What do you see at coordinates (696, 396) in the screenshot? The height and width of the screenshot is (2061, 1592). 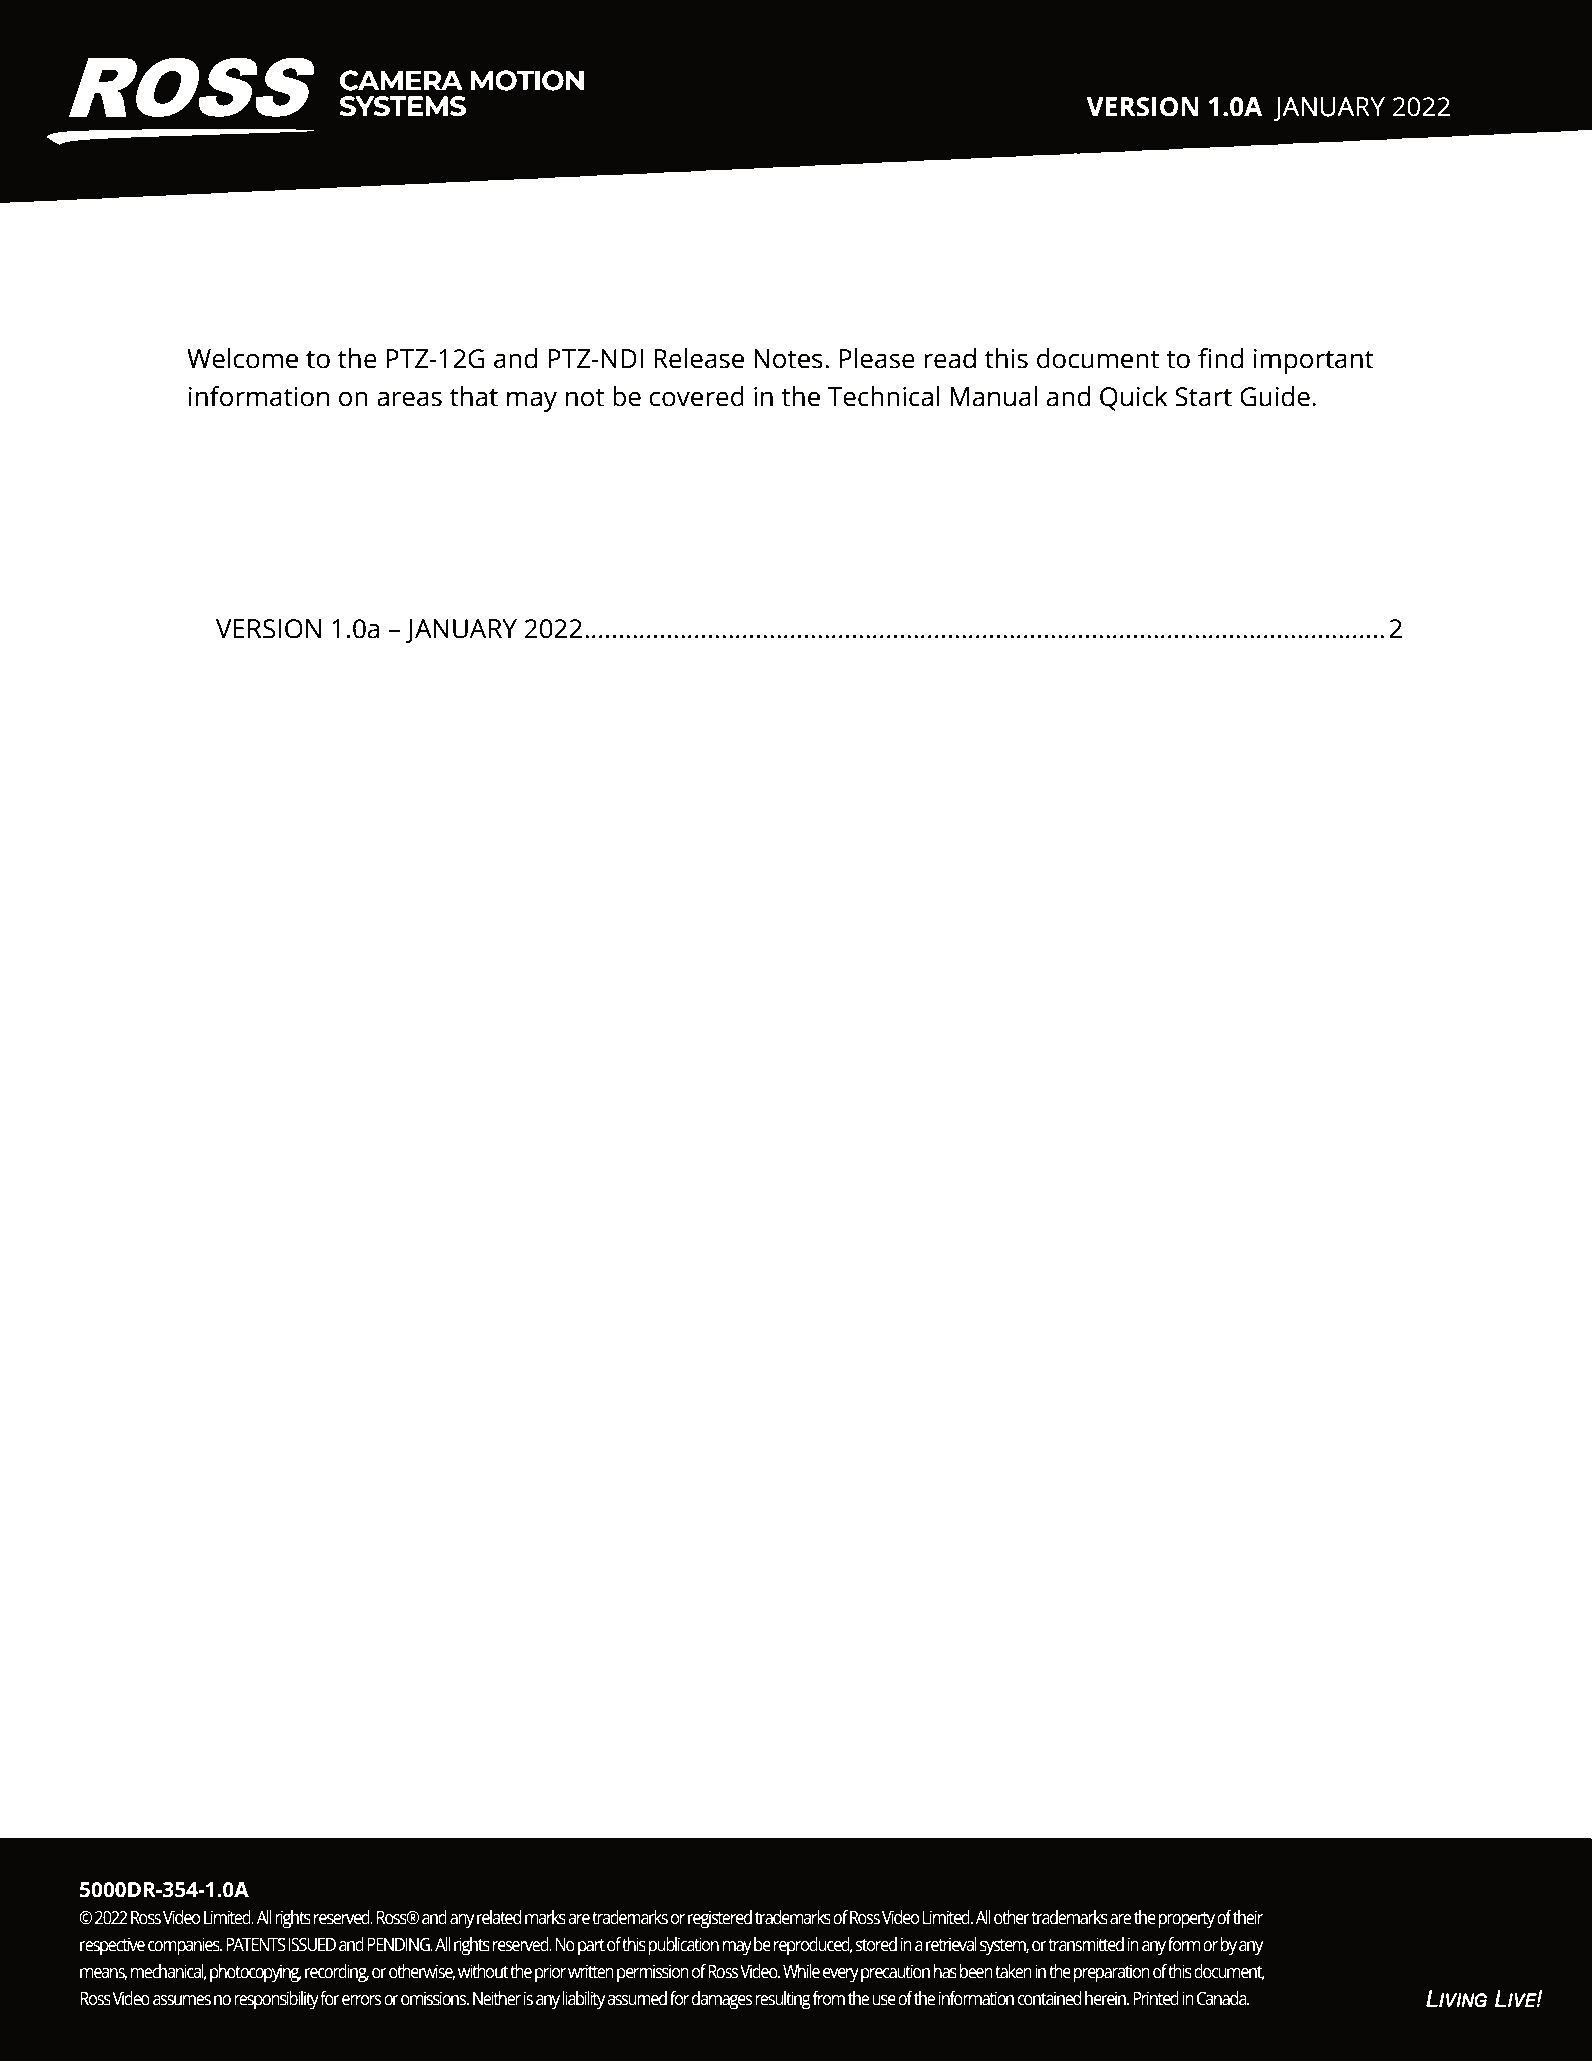 I see `covered` at bounding box center [696, 396].
